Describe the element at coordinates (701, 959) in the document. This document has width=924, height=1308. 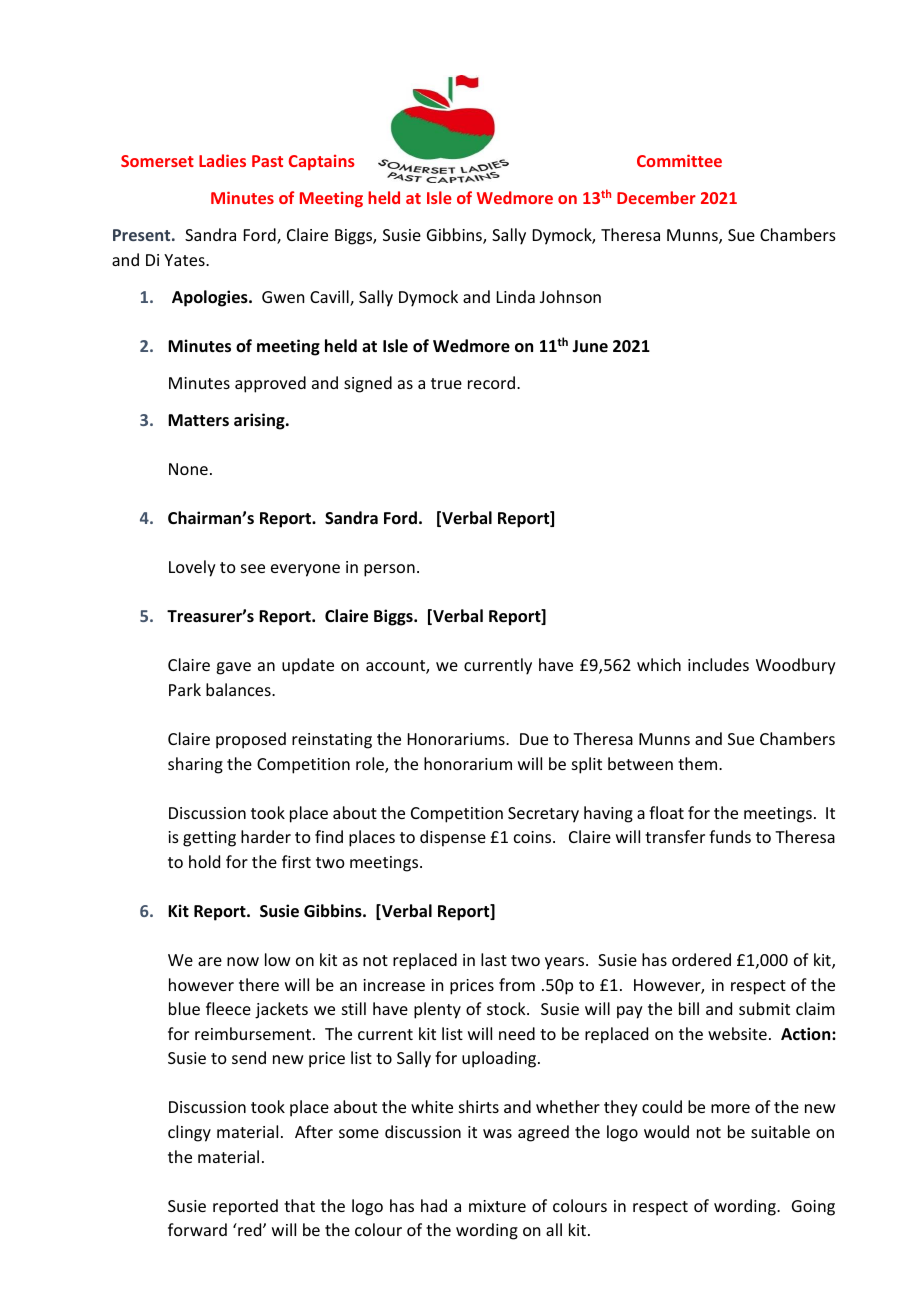
I see `ordered` at that location.
